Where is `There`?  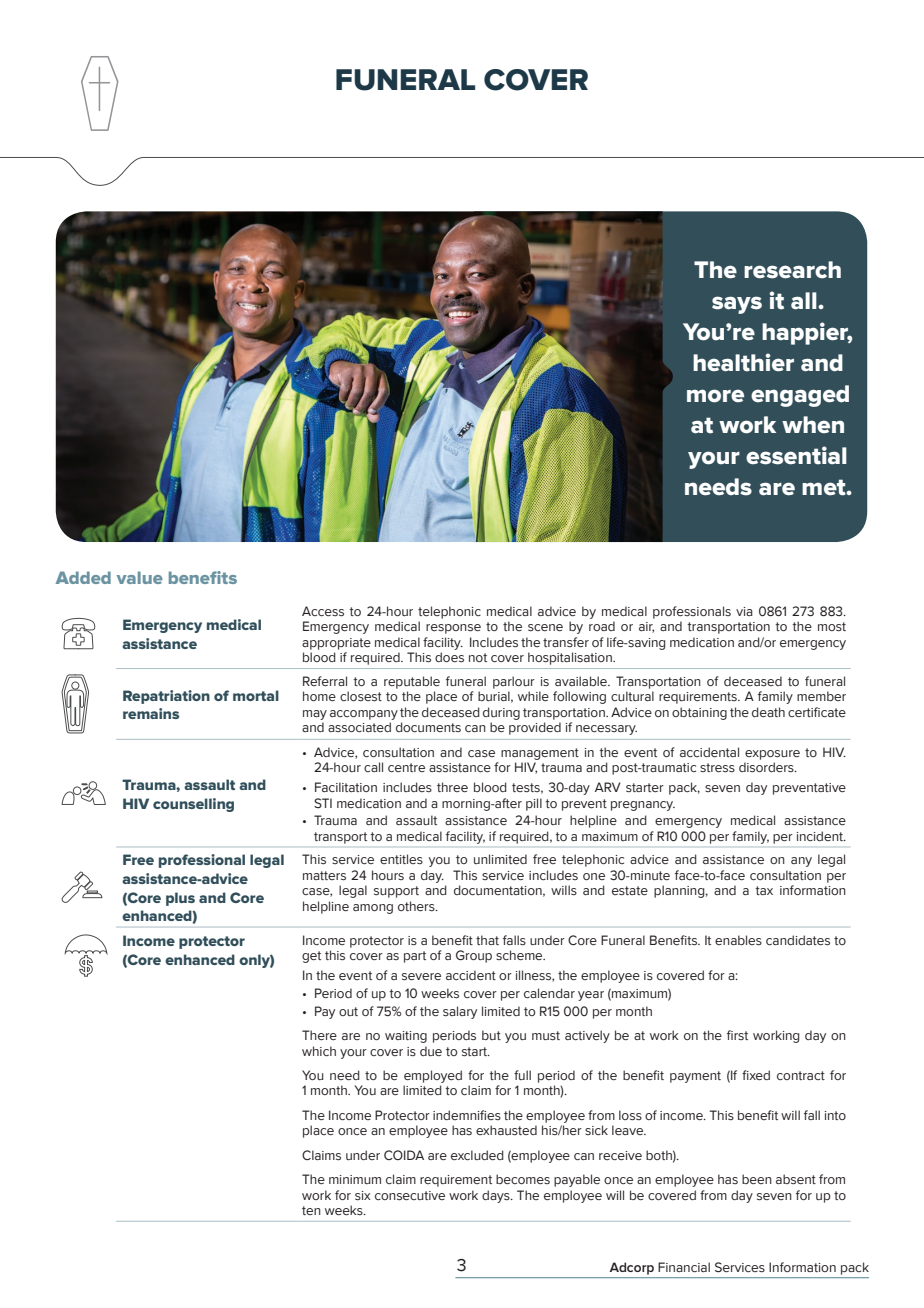
There is located at coordinates (319, 1035).
